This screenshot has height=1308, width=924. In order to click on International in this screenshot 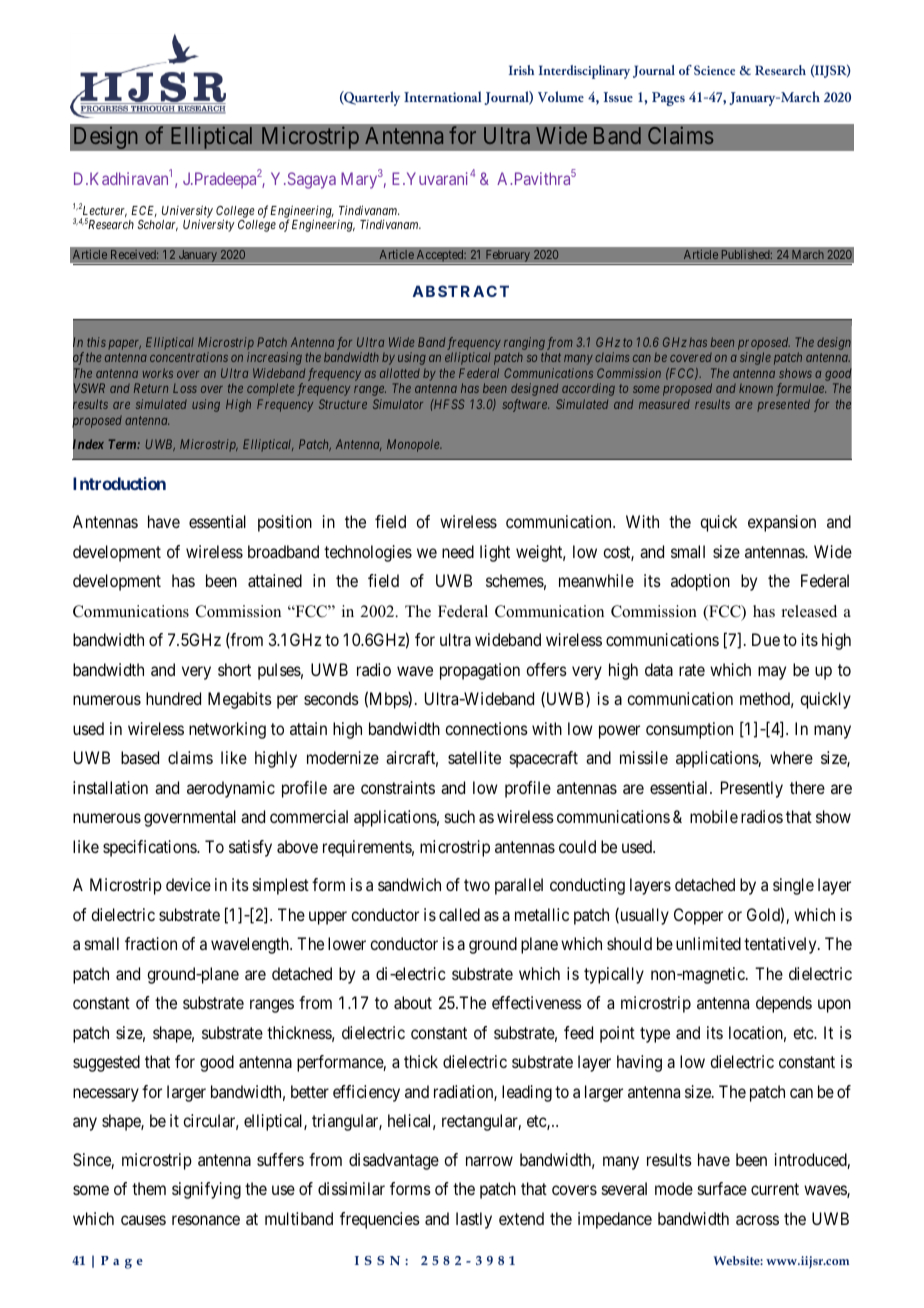, I will do `click(442, 96)`.
